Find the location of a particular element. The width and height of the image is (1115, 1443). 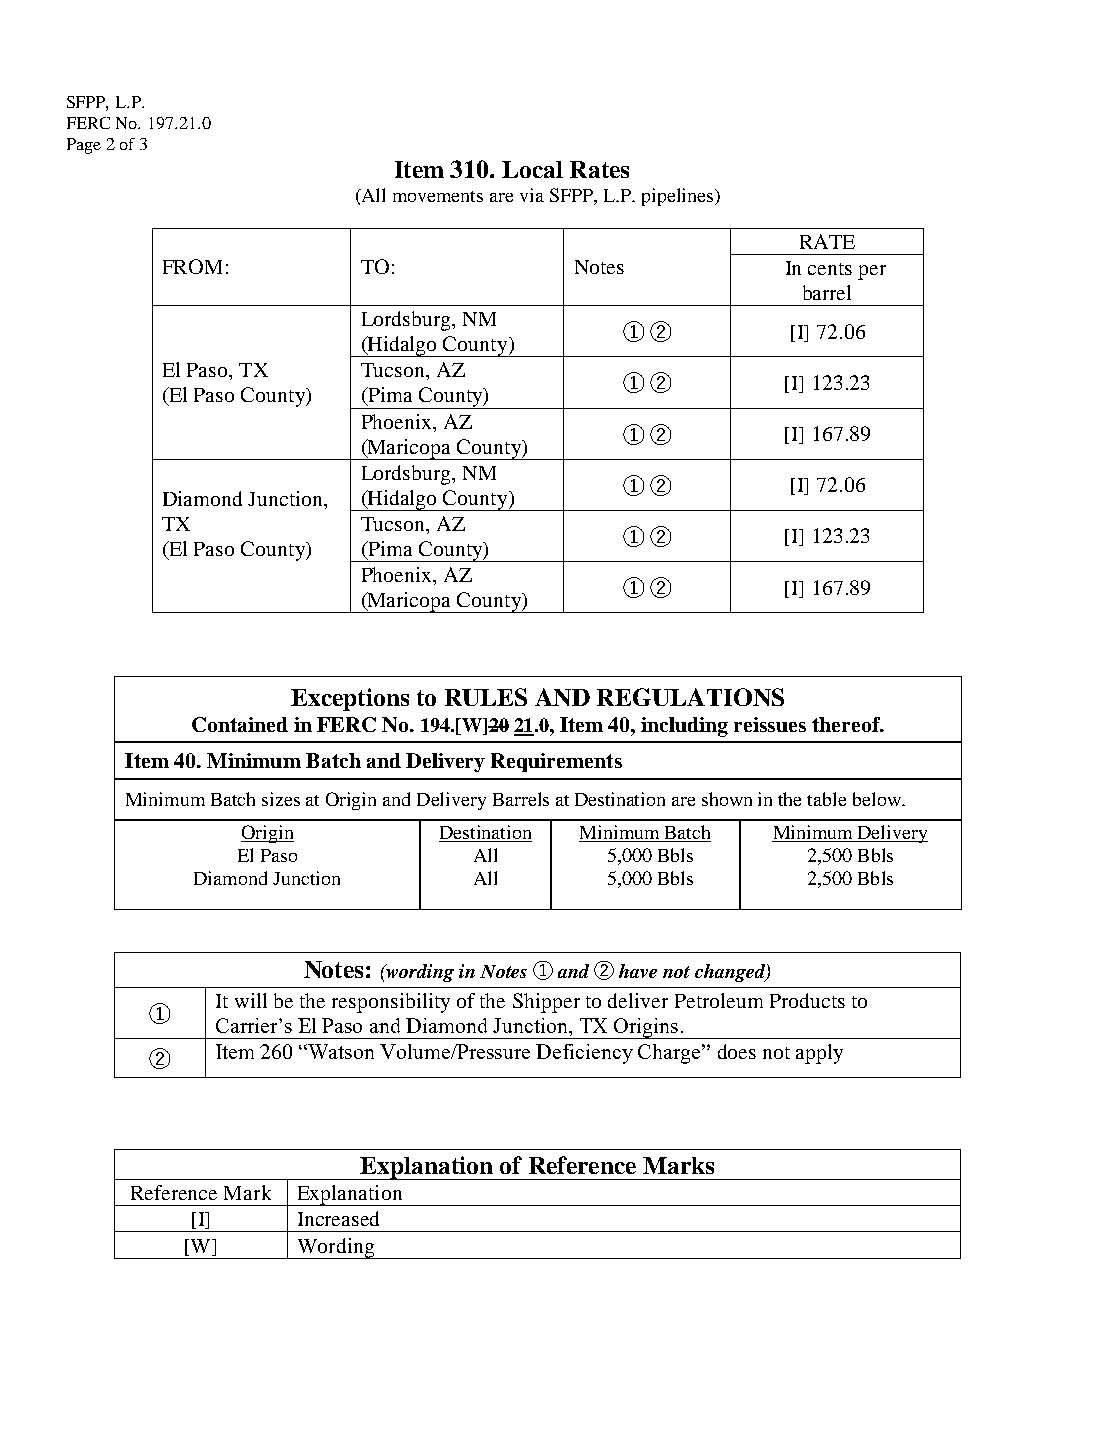

pipelines is located at coordinates (679, 197).
